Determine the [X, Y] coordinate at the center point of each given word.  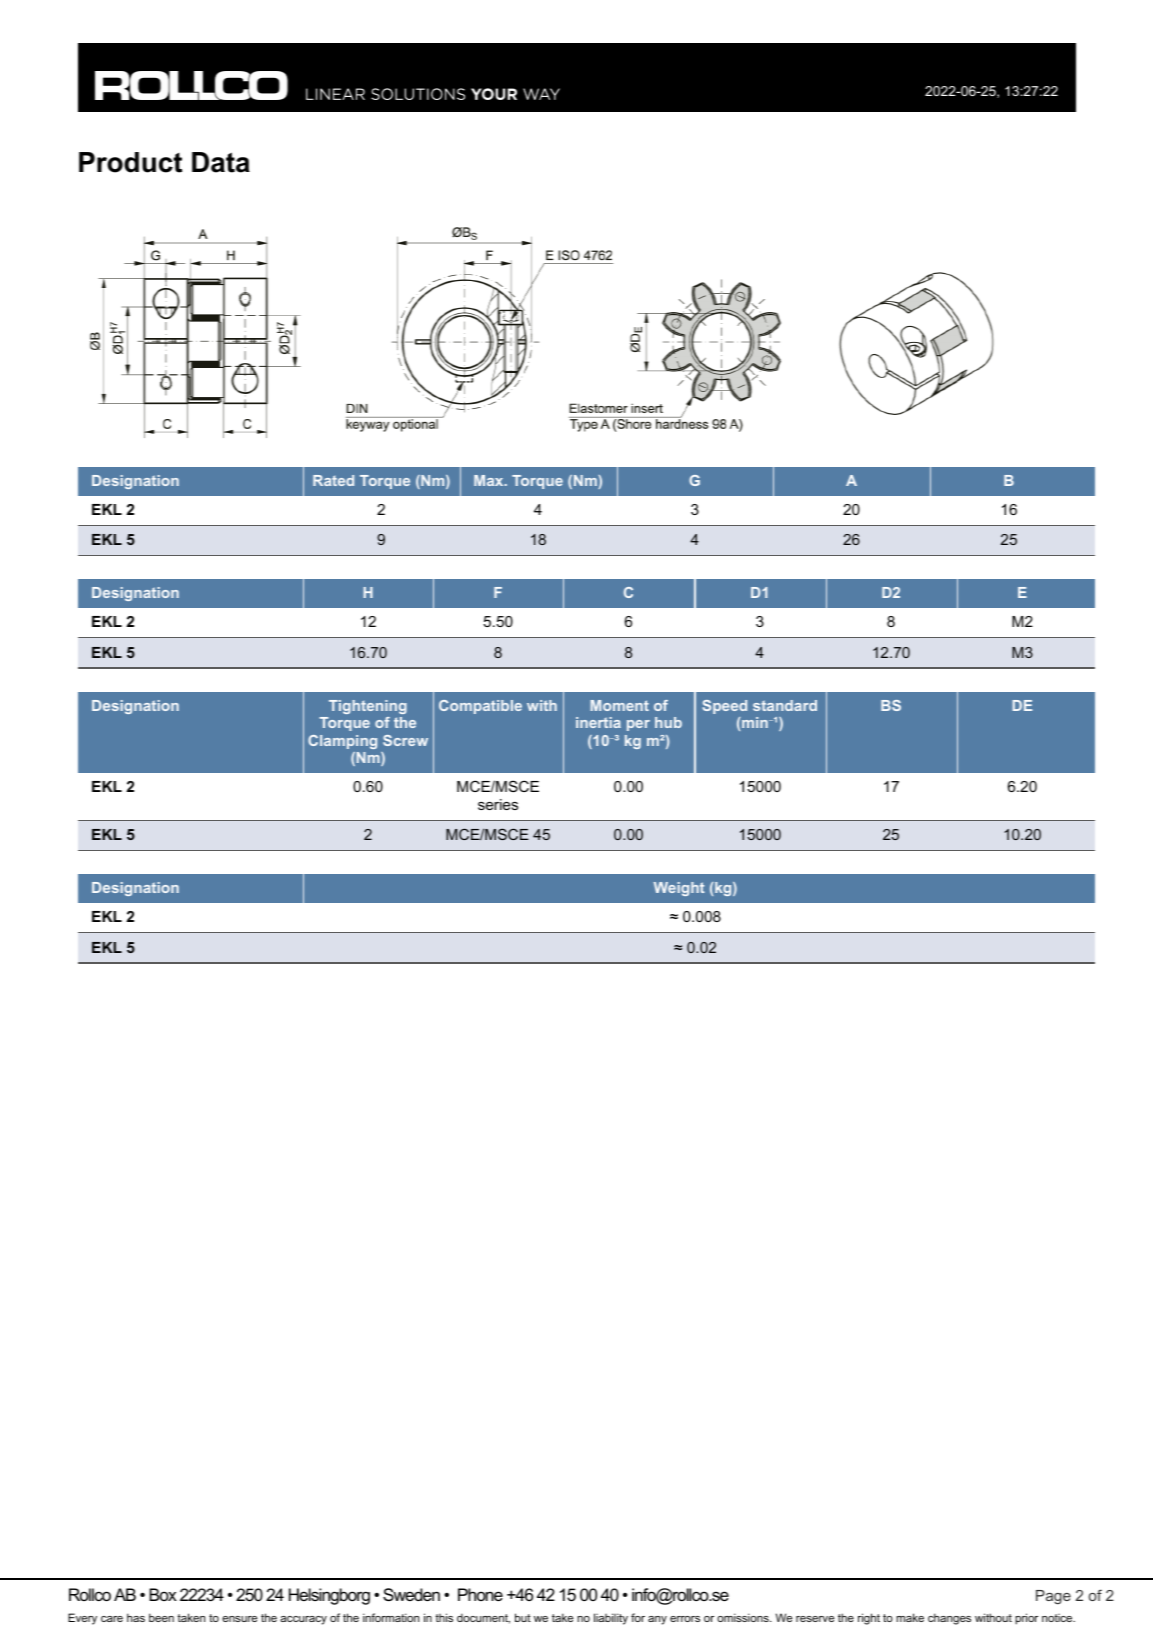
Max [490, 480]
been [161, 1617]
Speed [724, 707]
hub [668, 722]
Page [1053, 1597]
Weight [679, 889]
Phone [480, 1594]
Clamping [342, 742]
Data [221, 162]
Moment [619, 705]
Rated [333, 480]
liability [611, 1619]
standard [785, 705]
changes [949, 1619]
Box [163, 1594]
